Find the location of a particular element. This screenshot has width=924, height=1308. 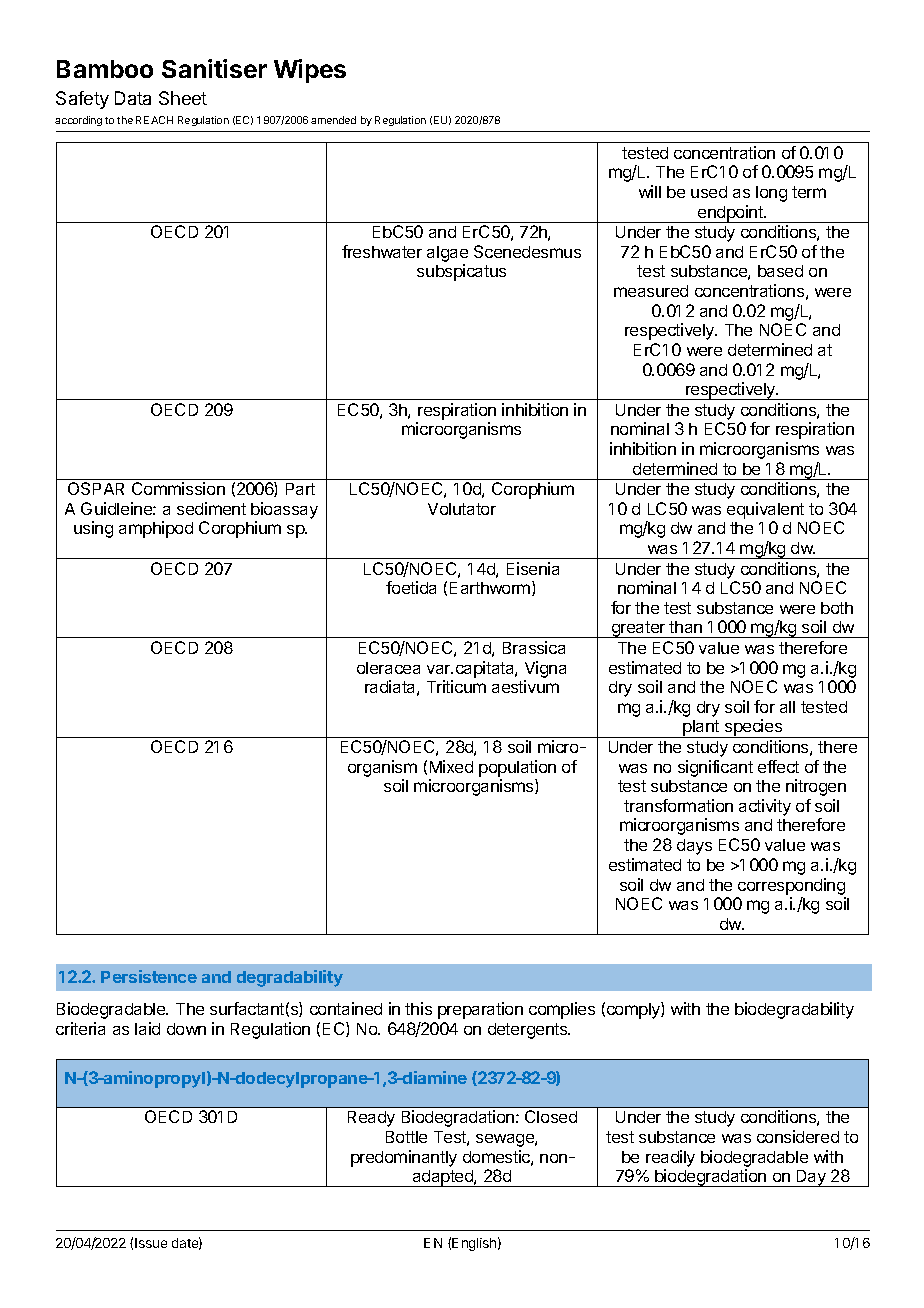

long is located at coordinates (771, 194).
